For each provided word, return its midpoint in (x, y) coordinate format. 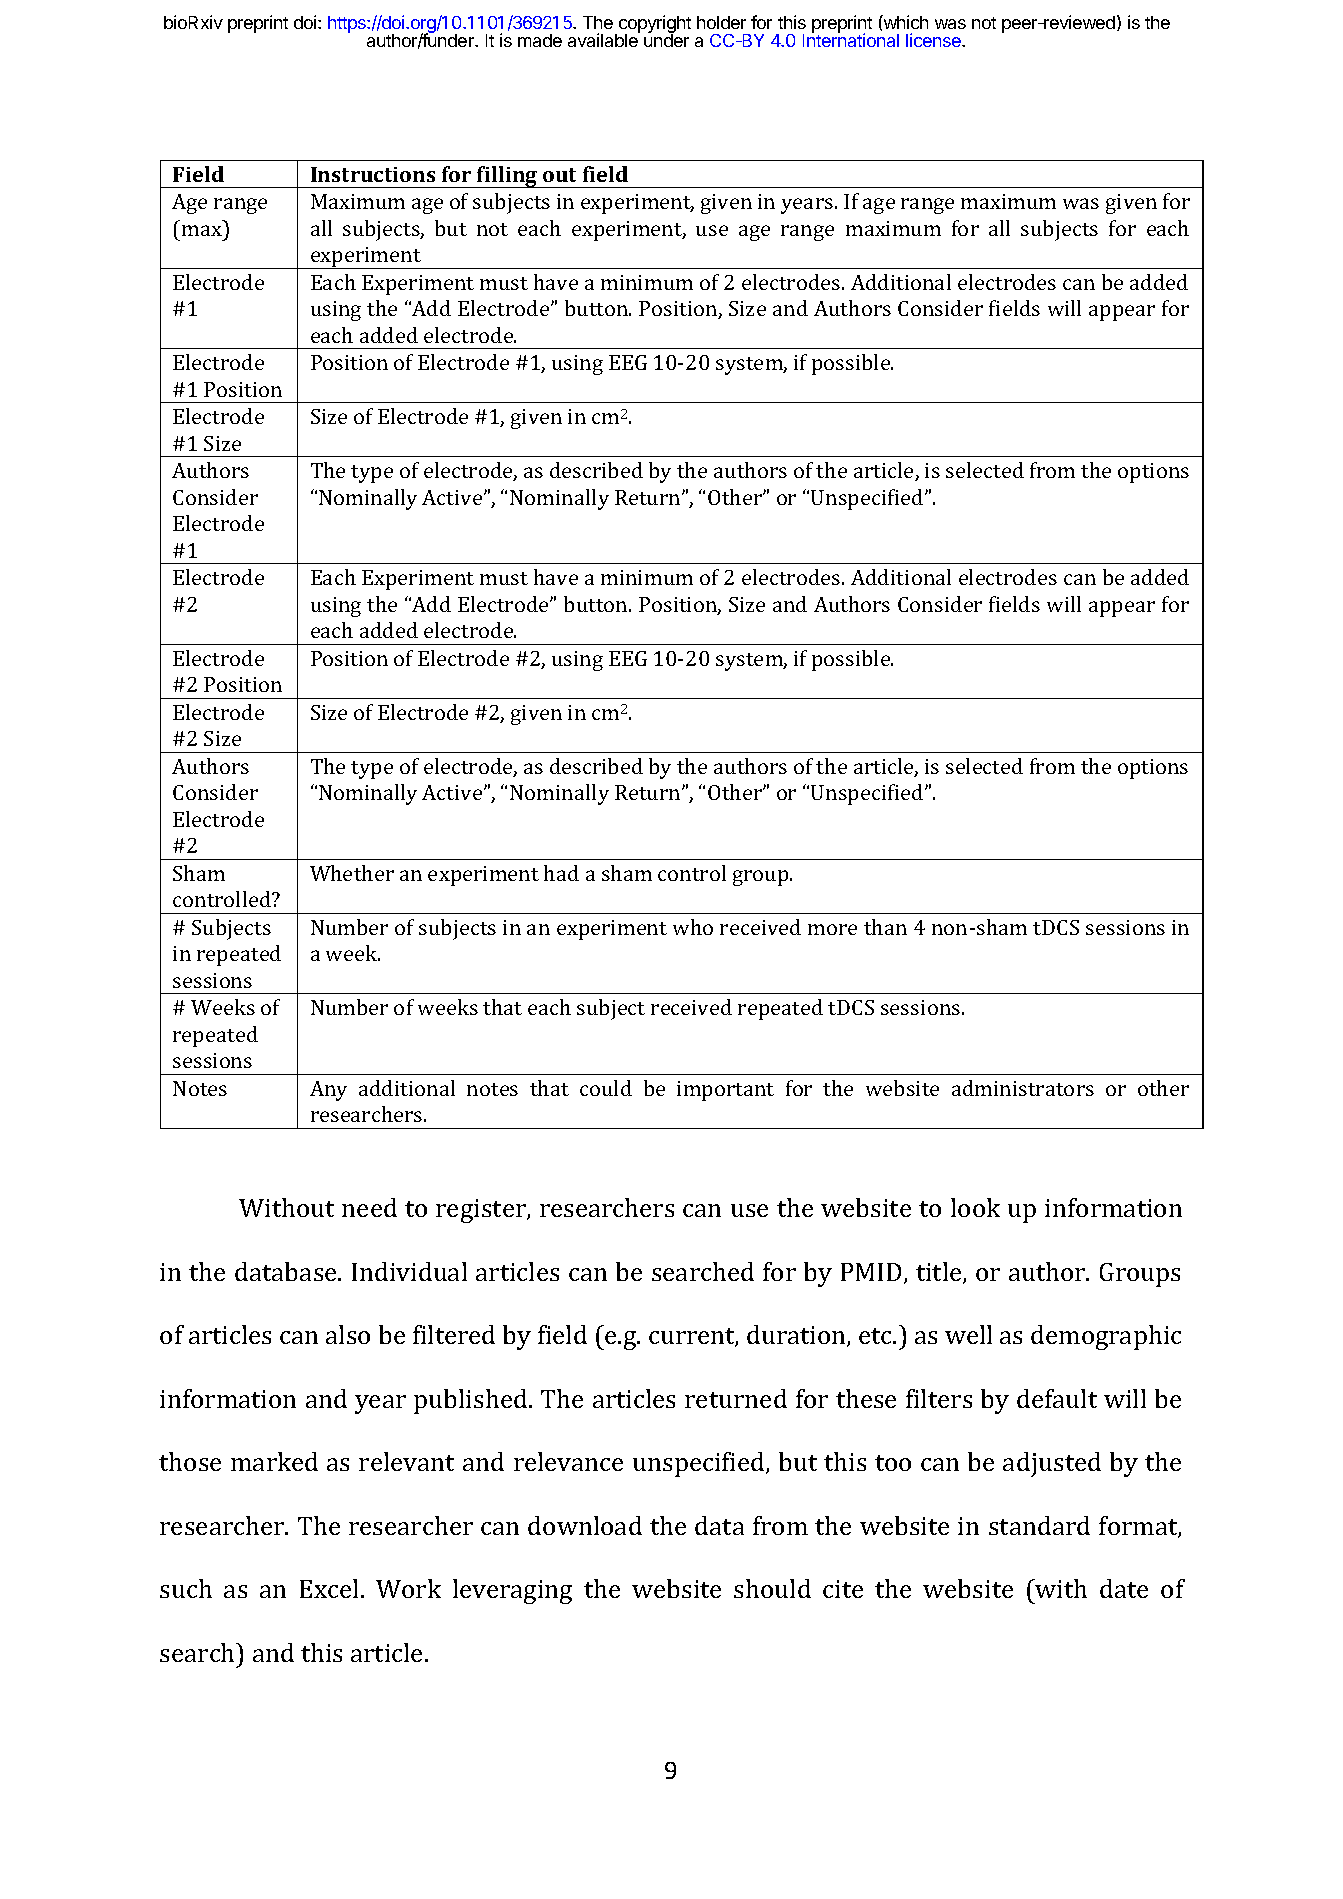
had (561, 873)
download (585, 1525)
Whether (352, 873)
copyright (655, 25)
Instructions (373, 174)
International (851, 39)
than (885, 927)
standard (1039, 1525)
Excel (331, 1588)
